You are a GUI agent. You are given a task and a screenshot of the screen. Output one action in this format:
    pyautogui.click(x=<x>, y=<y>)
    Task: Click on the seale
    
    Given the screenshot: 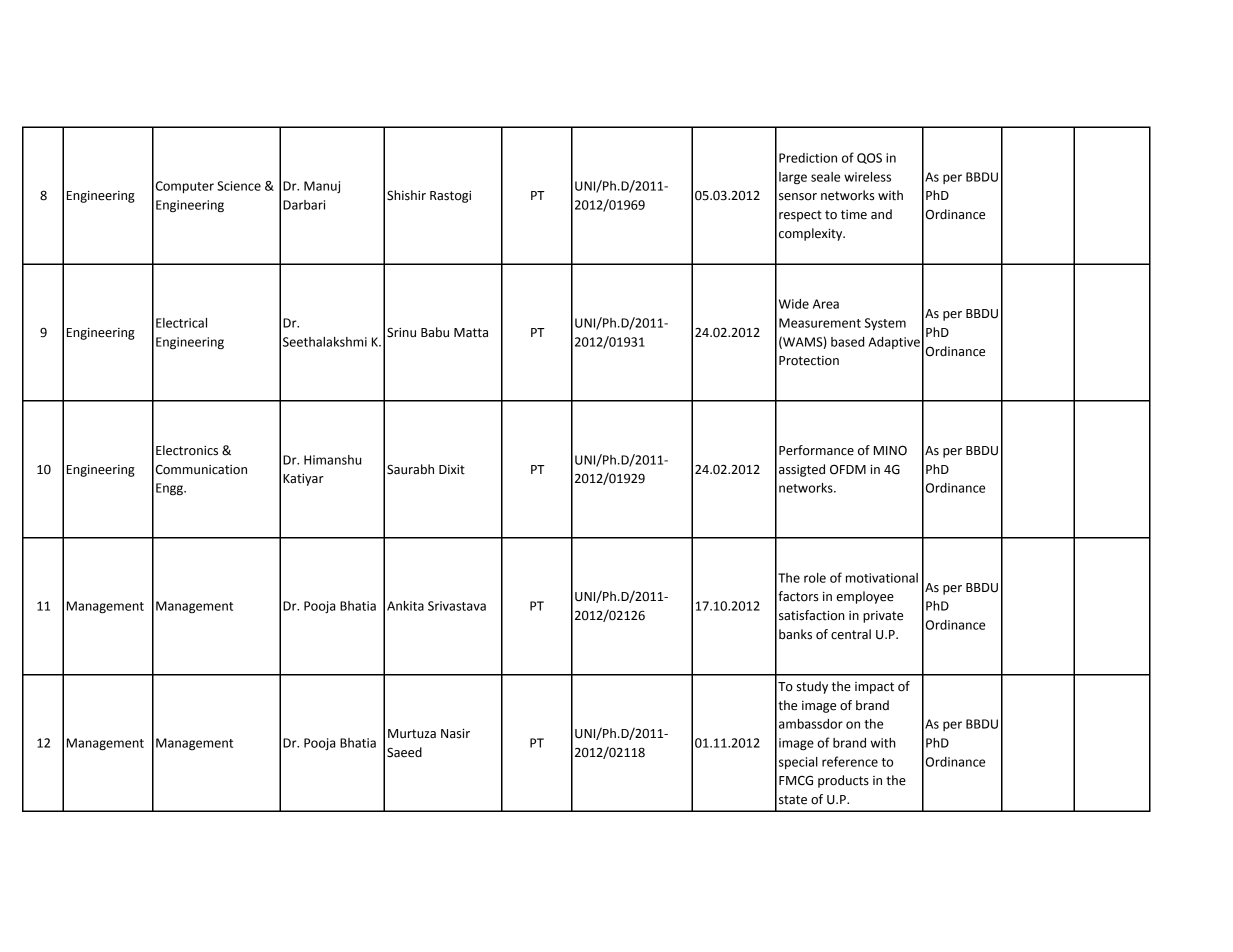 What is the action you would take?
    pyautogui.click(x=825, y=177)
